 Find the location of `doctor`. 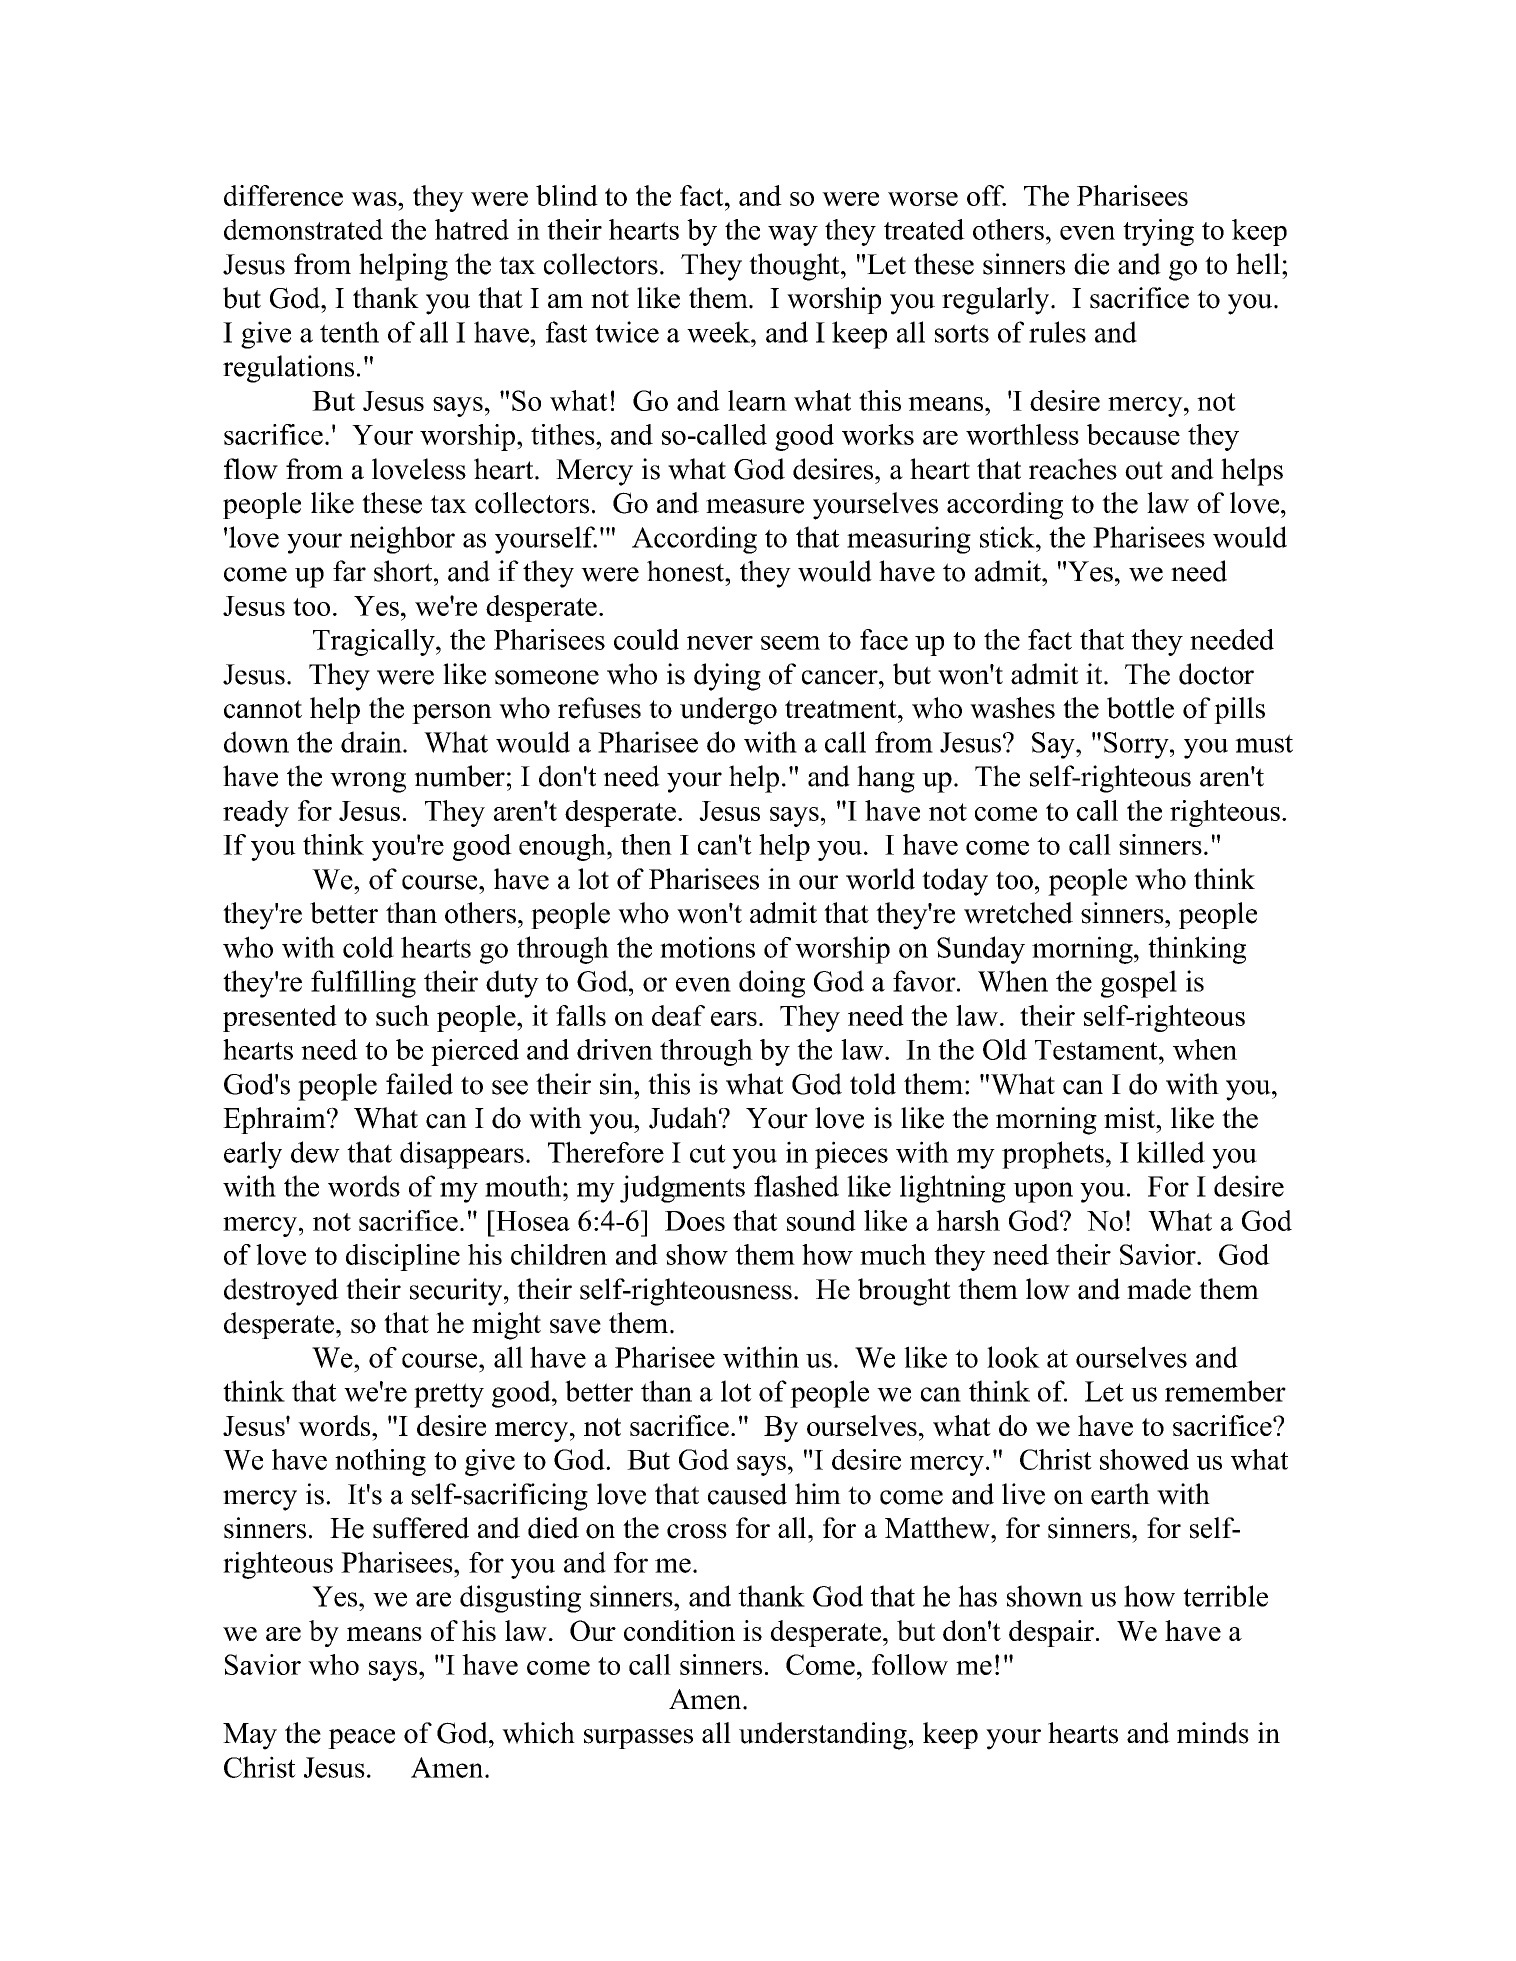

doctor is located at coordinates (1216, 674).
